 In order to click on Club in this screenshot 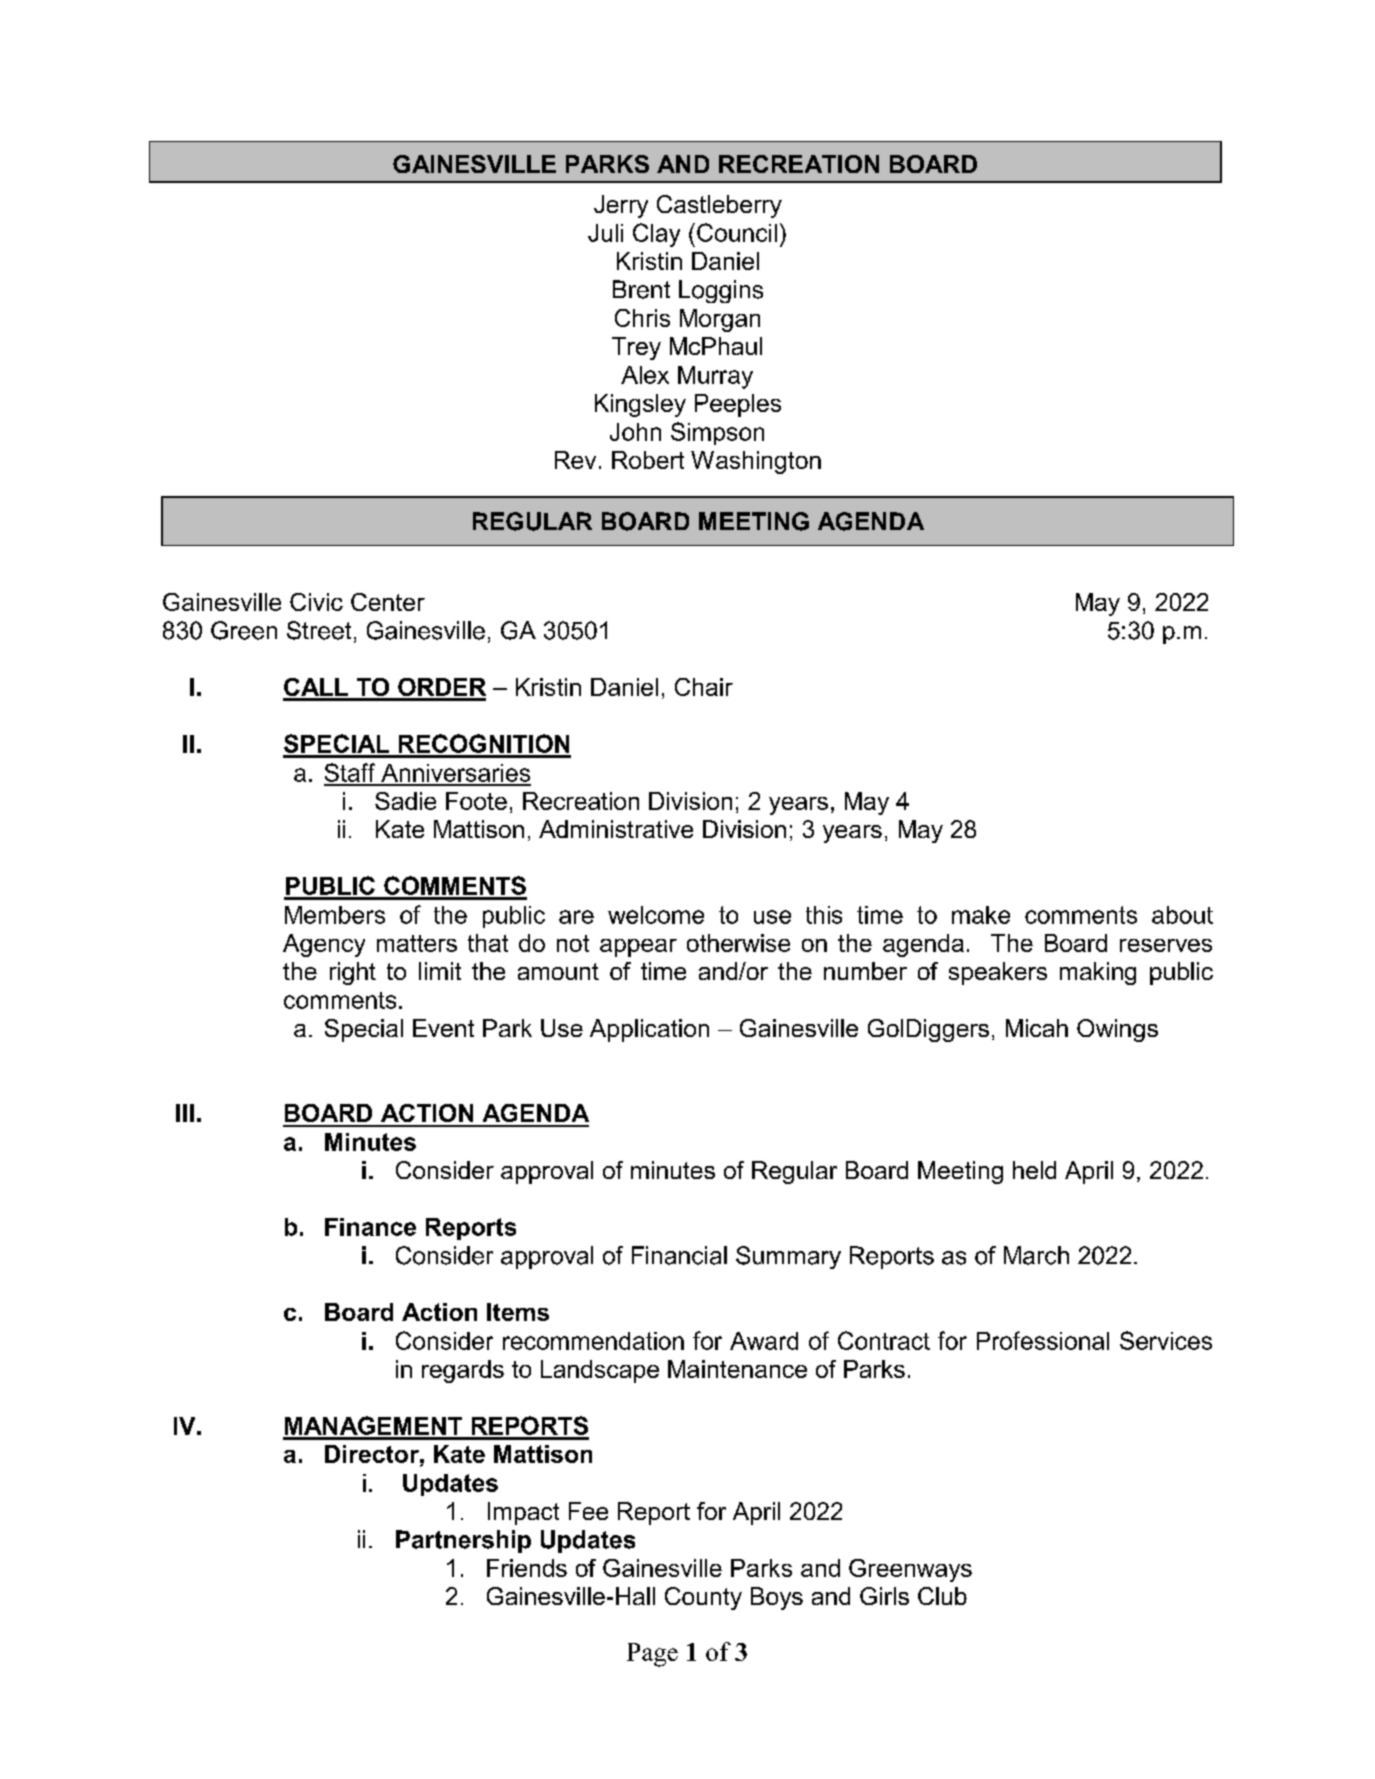, I will do `click(942, 1596)`.
